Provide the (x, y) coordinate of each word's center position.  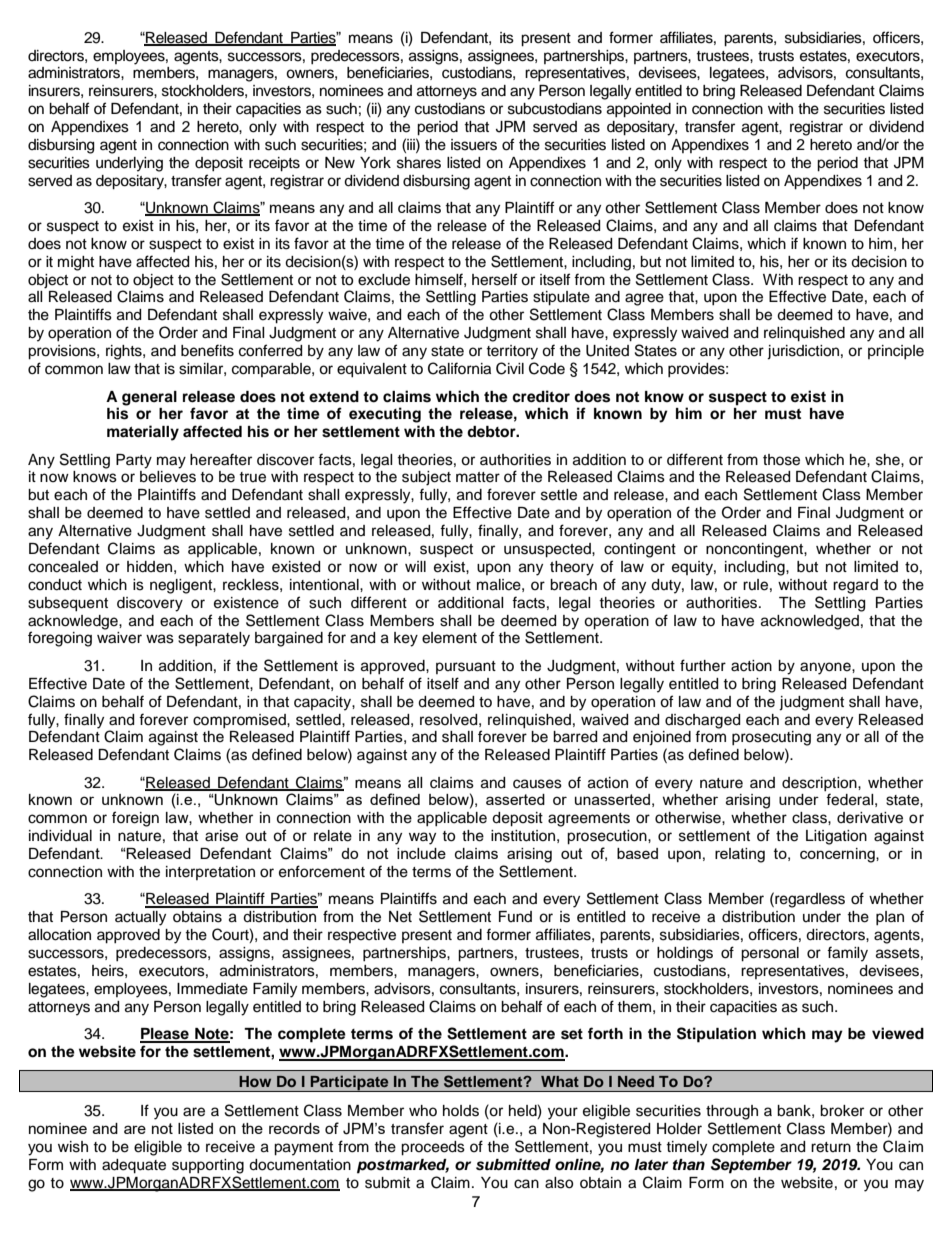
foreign (135, 819)
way (422, 838)
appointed (639, 110)
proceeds (433, 1148)
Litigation (836, 837)
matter (478, 477)
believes (168, 477)
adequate (134, 1166)
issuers (474, 145)
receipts (274, 164)
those (781, 460)
